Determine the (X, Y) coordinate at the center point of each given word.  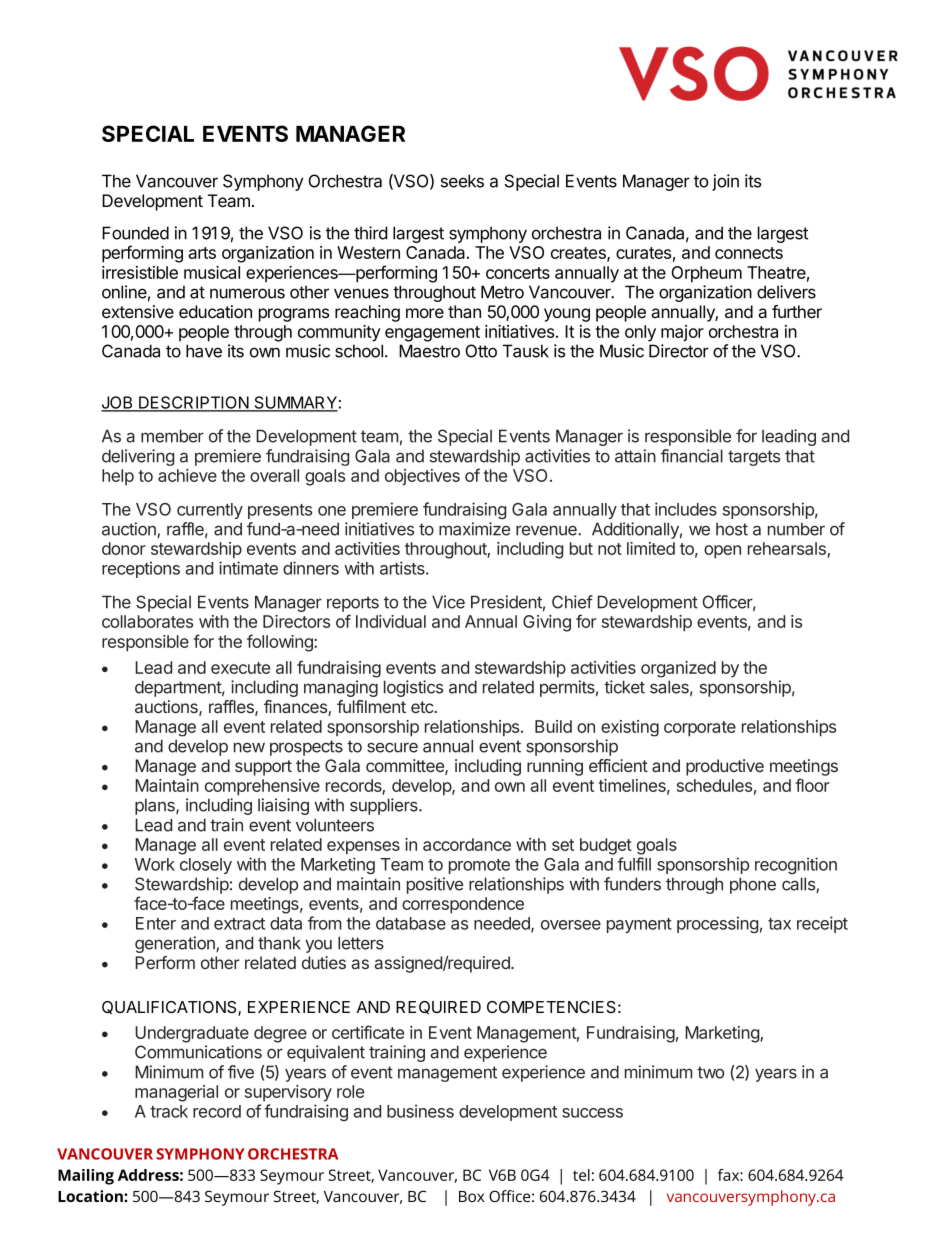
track (169, 1111)
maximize (474, 529)
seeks (462, 181)
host (732, 529)
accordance (467, 844)
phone (753, 885)
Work (155, 864)
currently (210, 511)
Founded (135, 233)
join (725, 182)
